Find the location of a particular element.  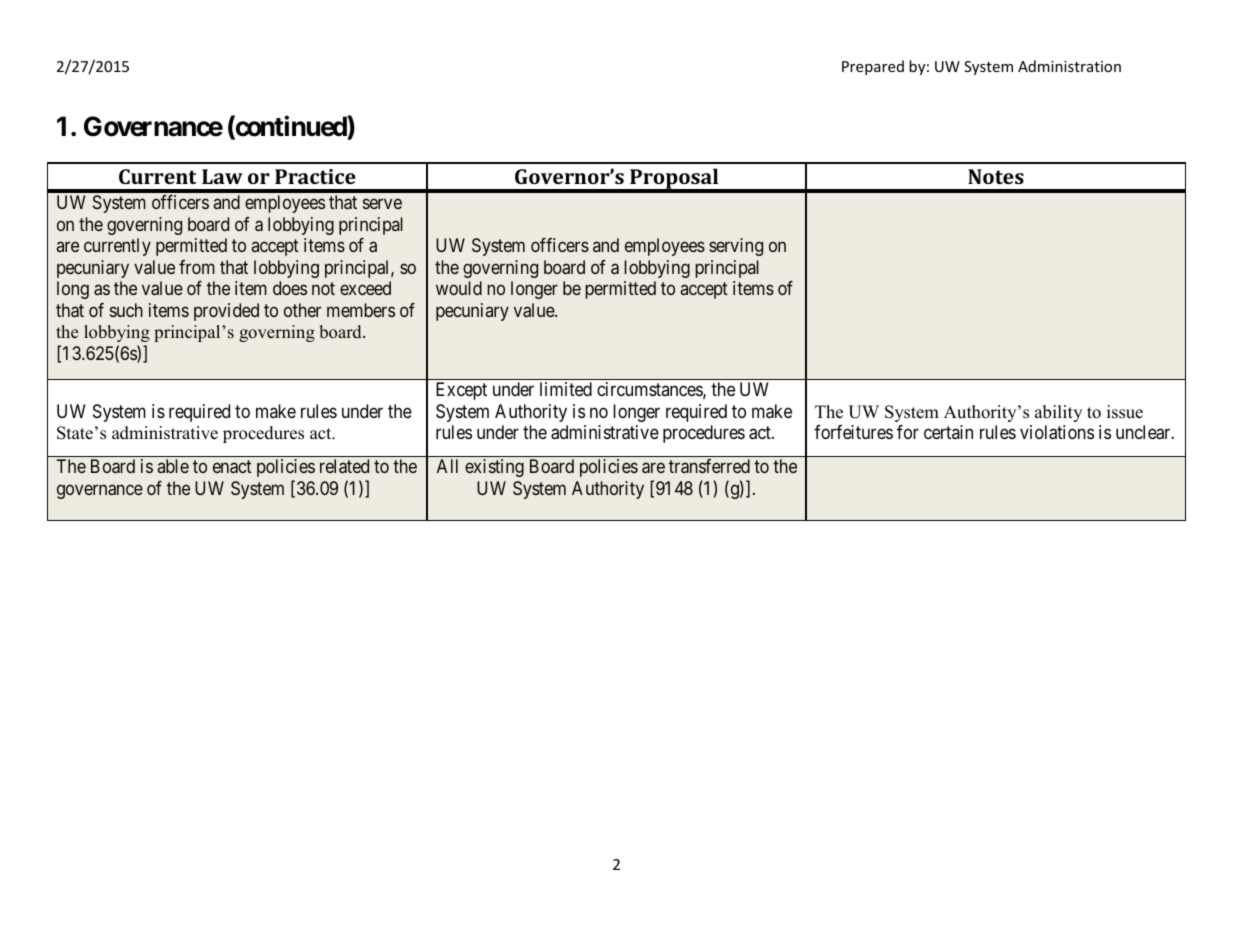

provided is located at coordinates (226, 312).
